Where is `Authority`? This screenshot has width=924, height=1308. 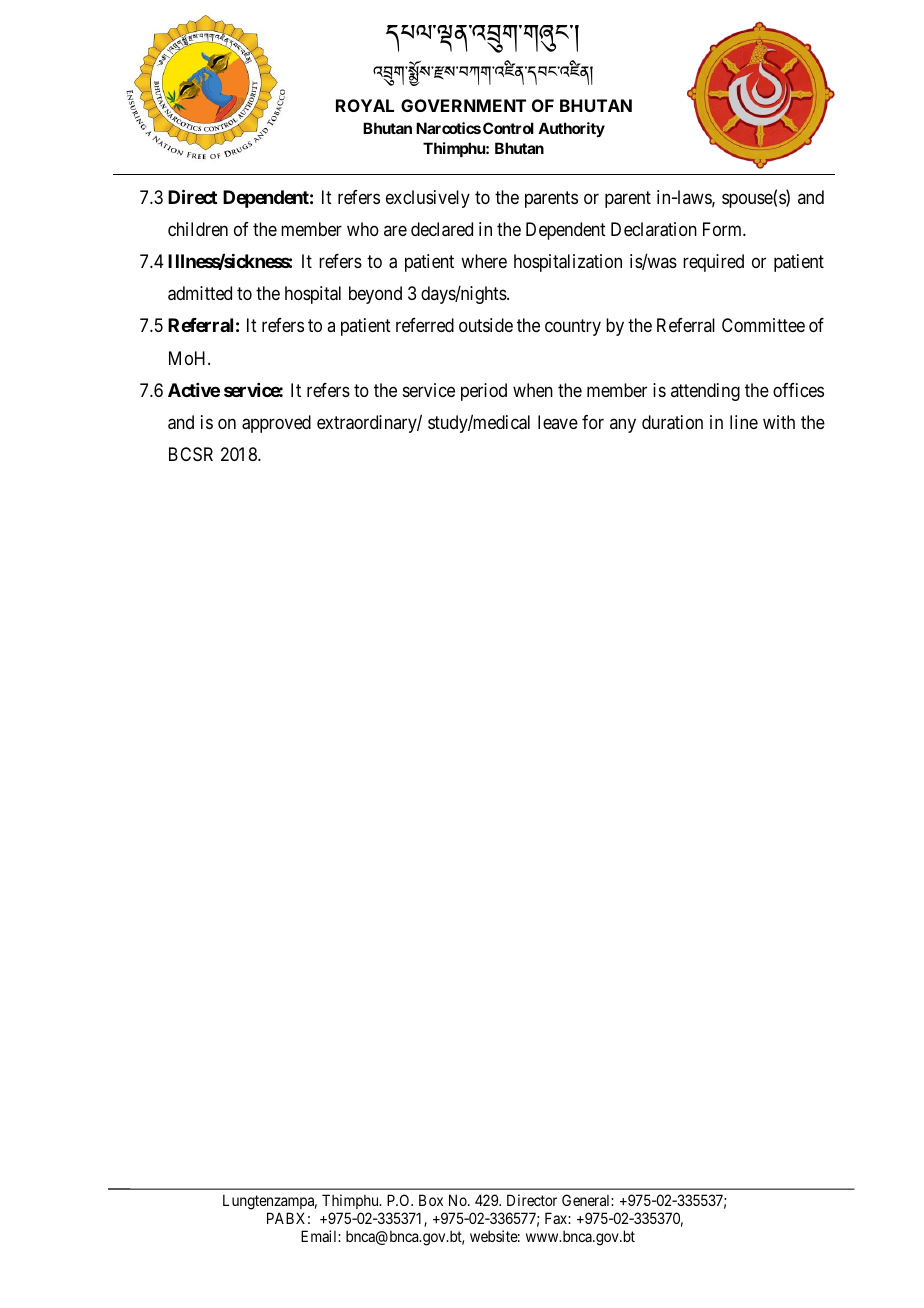 Authority is located at coordinates (571, 129).
